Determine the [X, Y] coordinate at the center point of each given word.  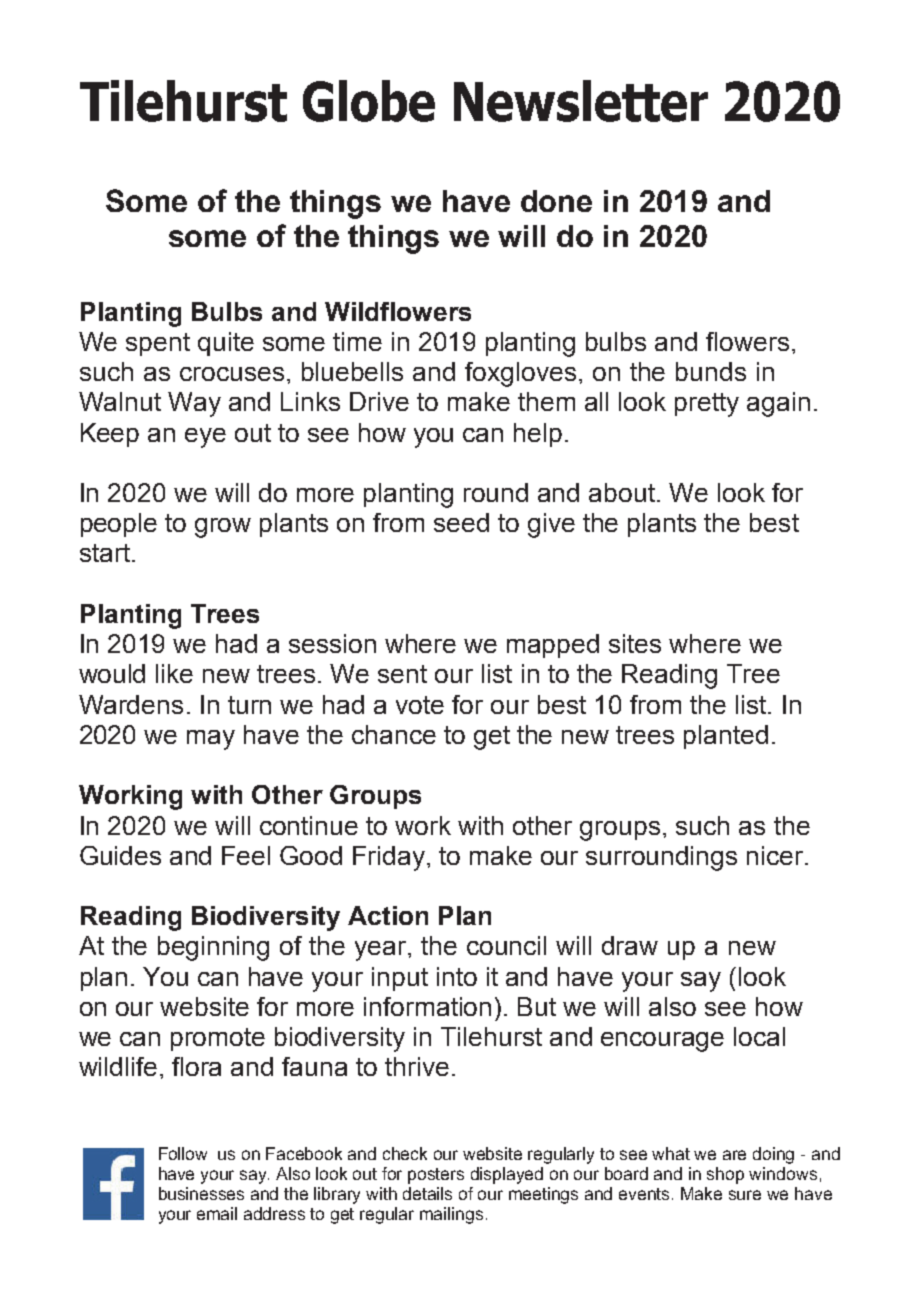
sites [635, 643]
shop [725, 1175]
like [174, 673]
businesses [201, 1193]
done [556, 201]
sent [402, 674]
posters [436, 1176]
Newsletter [581, 101]
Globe [369, 101]
